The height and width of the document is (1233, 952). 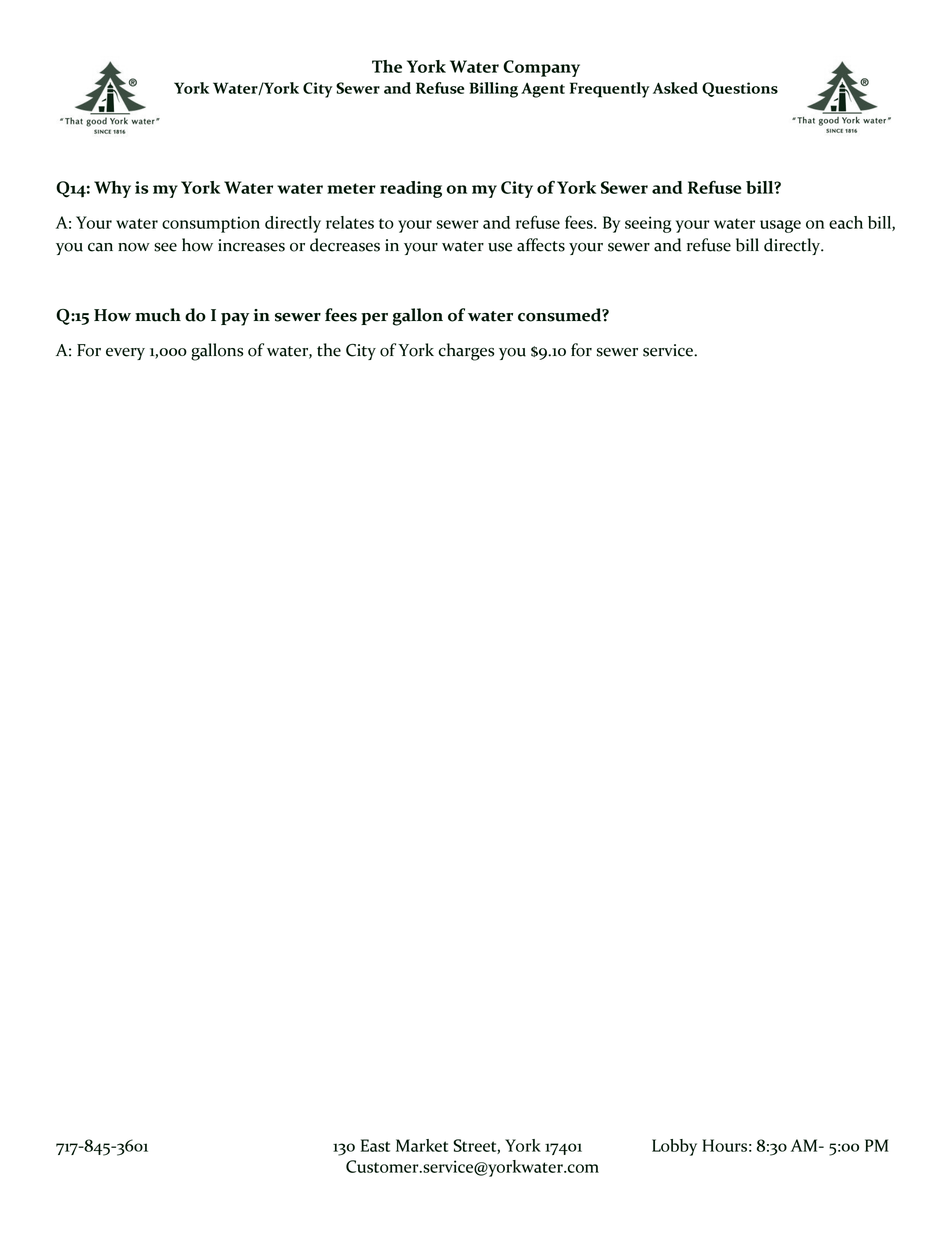 What do you see at coordinates (674, 1147) in the document?
I see `Lobby` at bounding box center [674, 1147].
